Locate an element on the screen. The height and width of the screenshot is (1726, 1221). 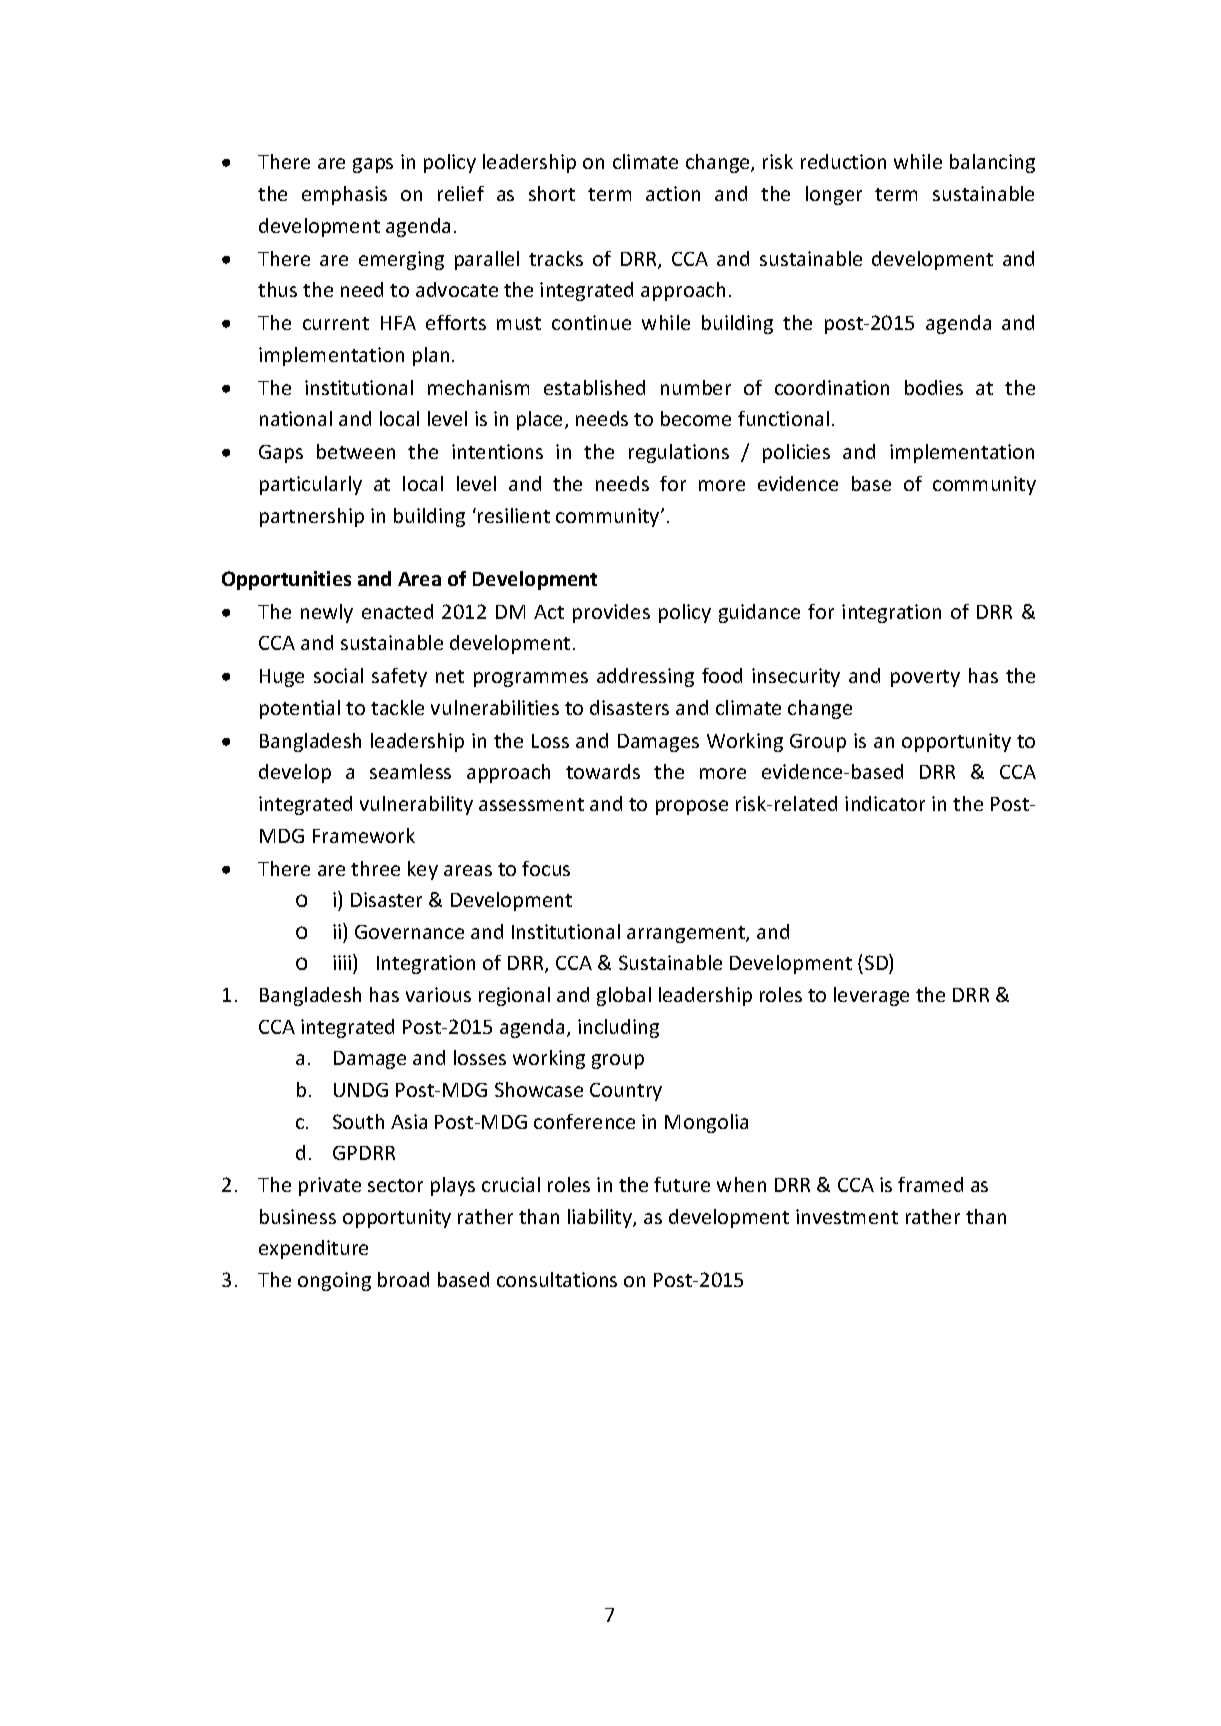
tackle is located at coordinates (397, 707).
